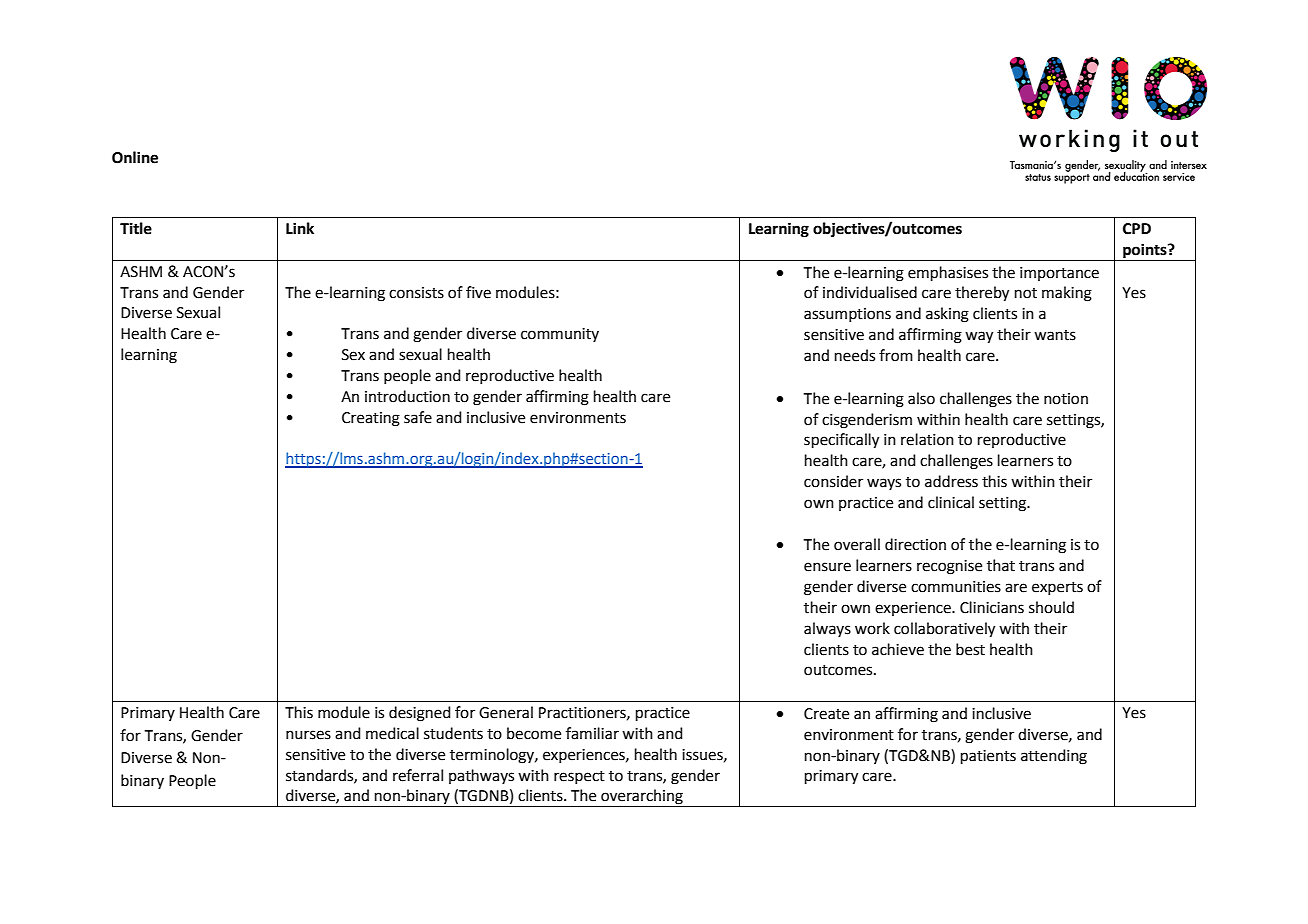  Describe the element at coordinates (300, 228) in the screenshot. I see `Link` at that location.
